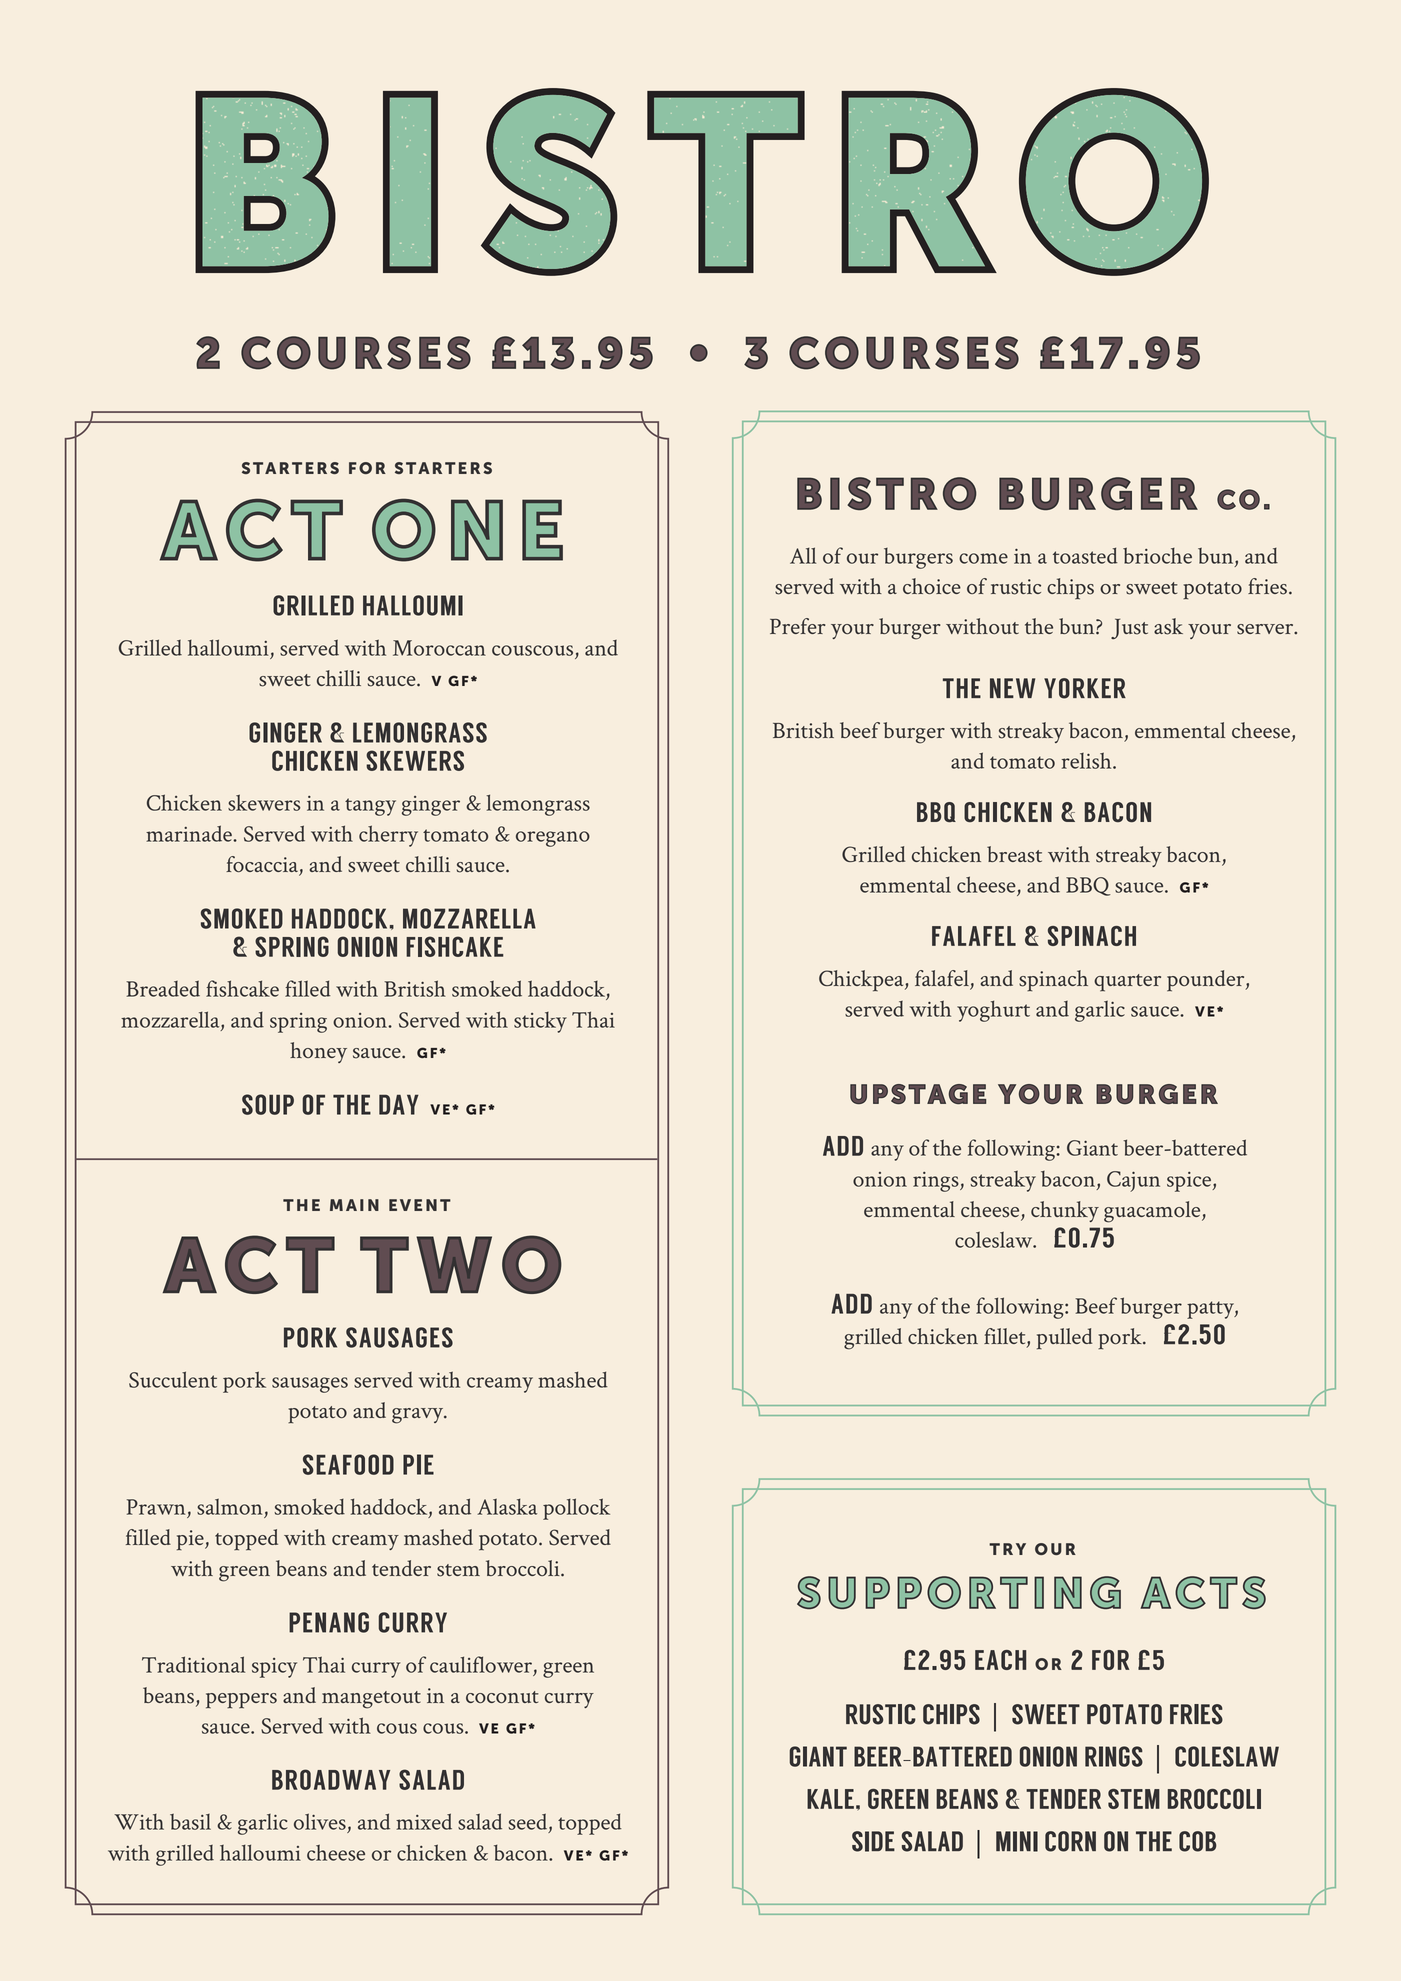 Image resolution: width=1401 pixels, height=1981 pixels. Describe the element at coordinates (576, 1509) in the page. I see `pollock` at that location.
